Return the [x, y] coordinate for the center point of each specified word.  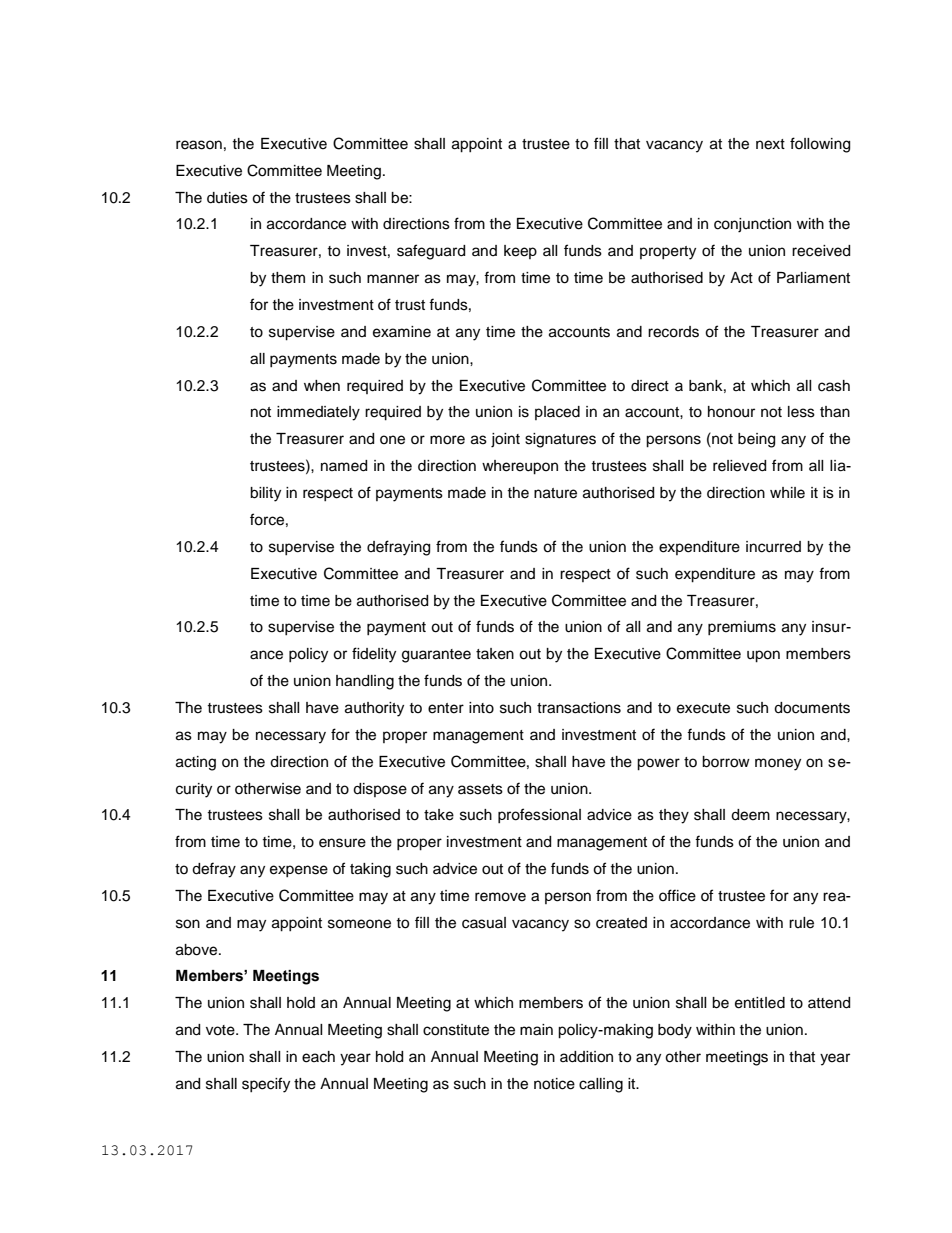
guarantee [436, 656]
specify [266, 1085]
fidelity [374, 655]
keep [520, 252]
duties [227, 198]
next [770, 144]
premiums [742, 628]
